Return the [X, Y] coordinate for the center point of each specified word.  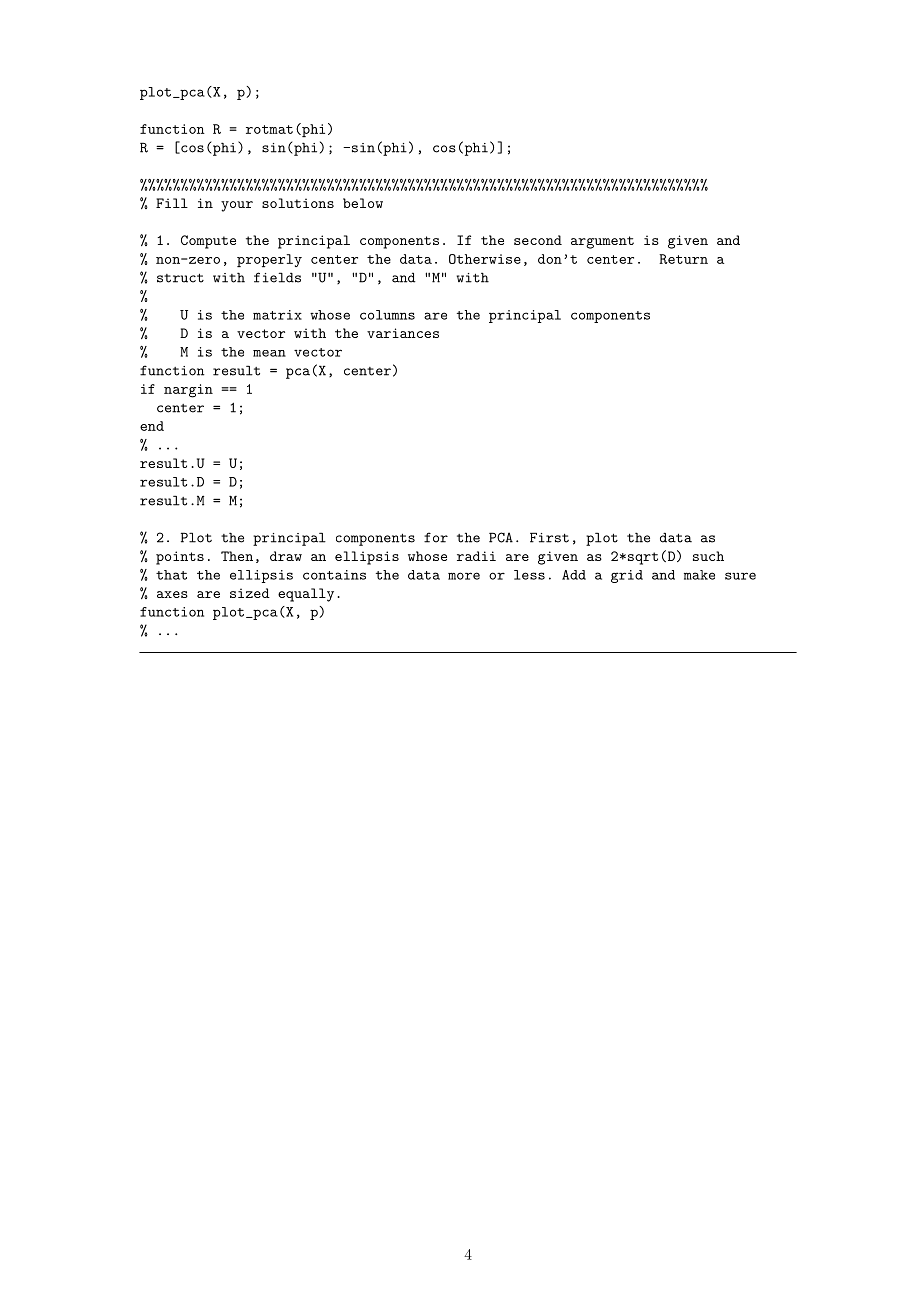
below [363, 203]
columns [387, 315]
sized [250, 593]
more [464, 576]
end [152, 426]
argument [602, 242]
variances [403, 333]
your [237, 206]
